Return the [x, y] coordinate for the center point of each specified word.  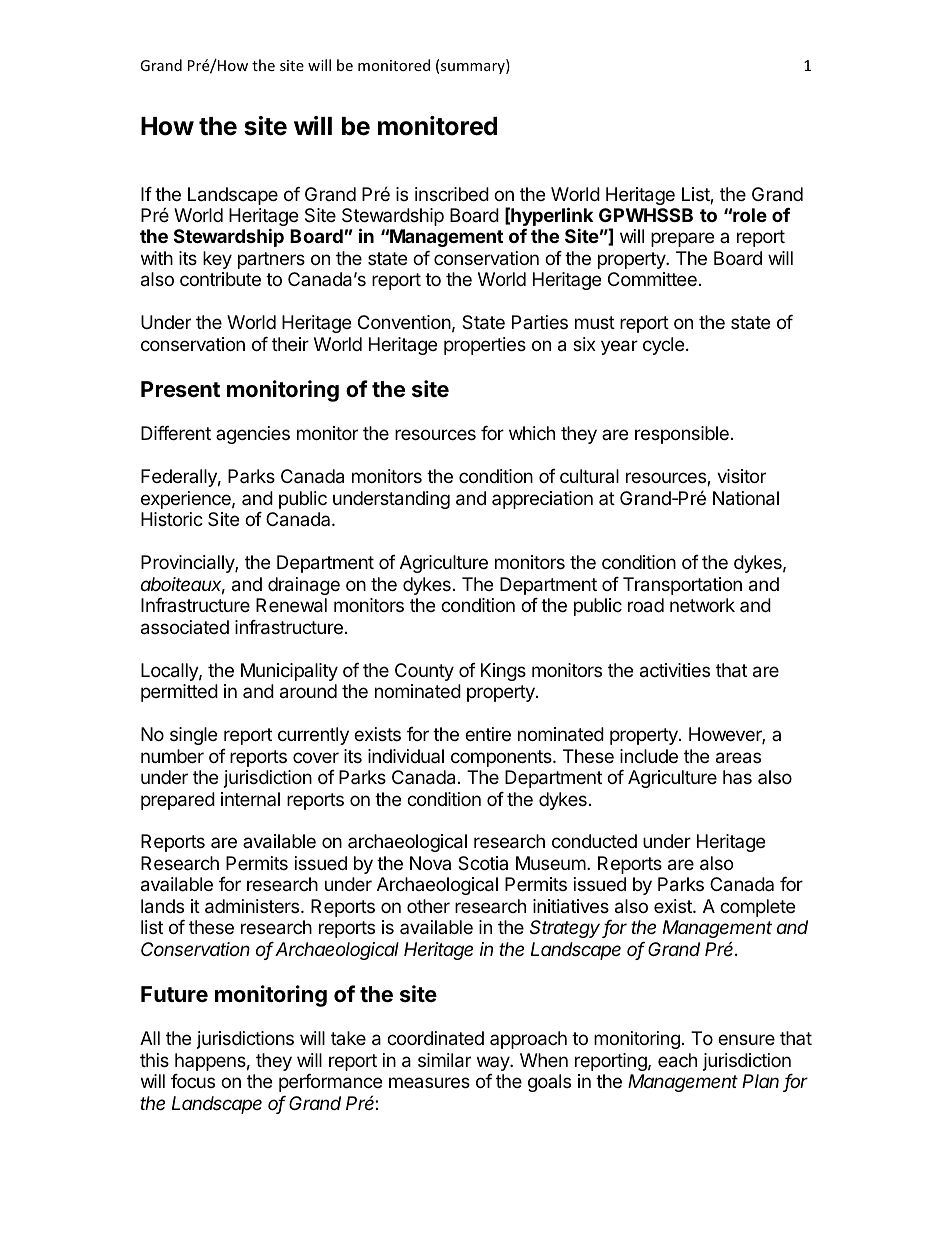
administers [253, 906]
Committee [652, 279]
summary [474, 68]
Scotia [483, 863]
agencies [253, 435]
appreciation [542, 500]
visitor [741, 476]
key [217, 260]
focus [193, 1081]
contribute [220, 279]
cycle [663, 346]
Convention [404, 322]
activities [675, 670]
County [424, 672]
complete [757, 908]
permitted [179, 693]
